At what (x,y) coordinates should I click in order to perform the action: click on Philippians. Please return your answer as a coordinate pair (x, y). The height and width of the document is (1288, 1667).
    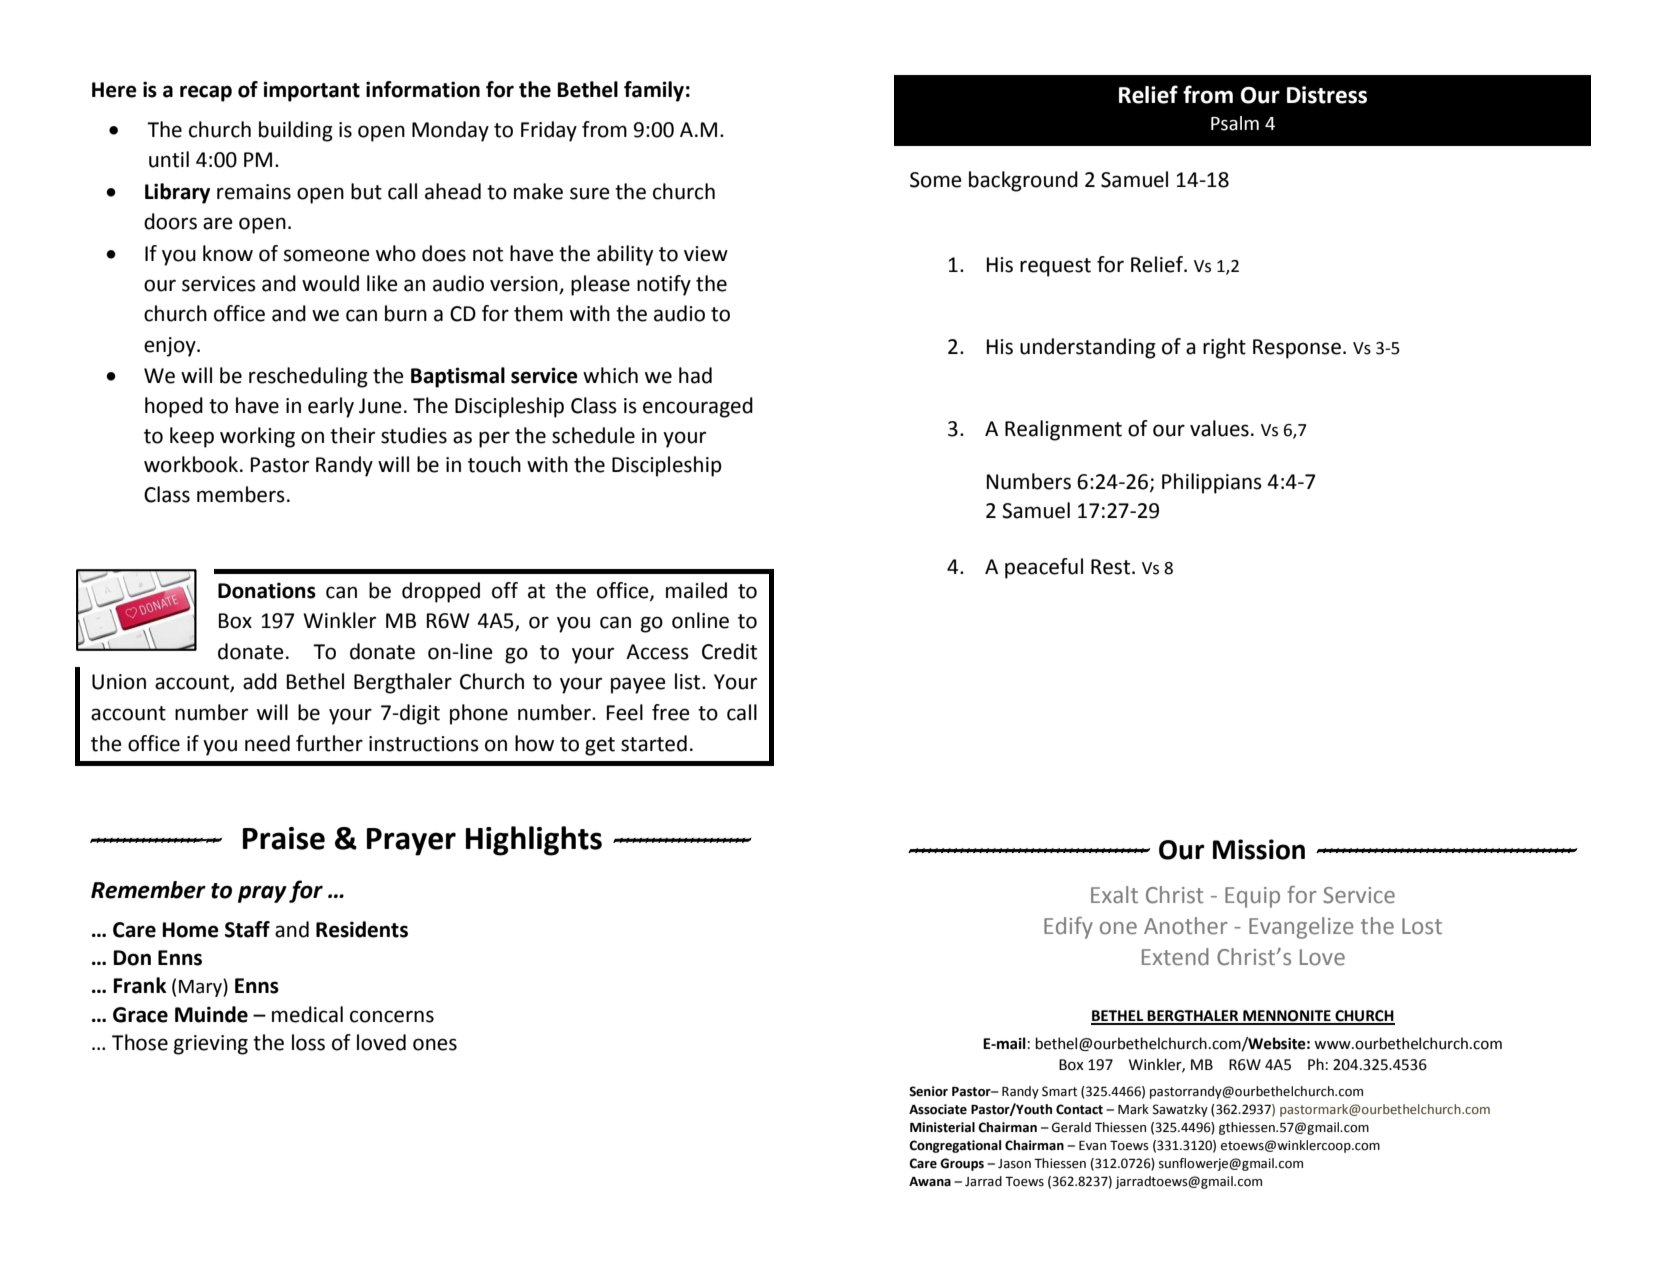
    Looking at the image, I should click on (1212, 483).
